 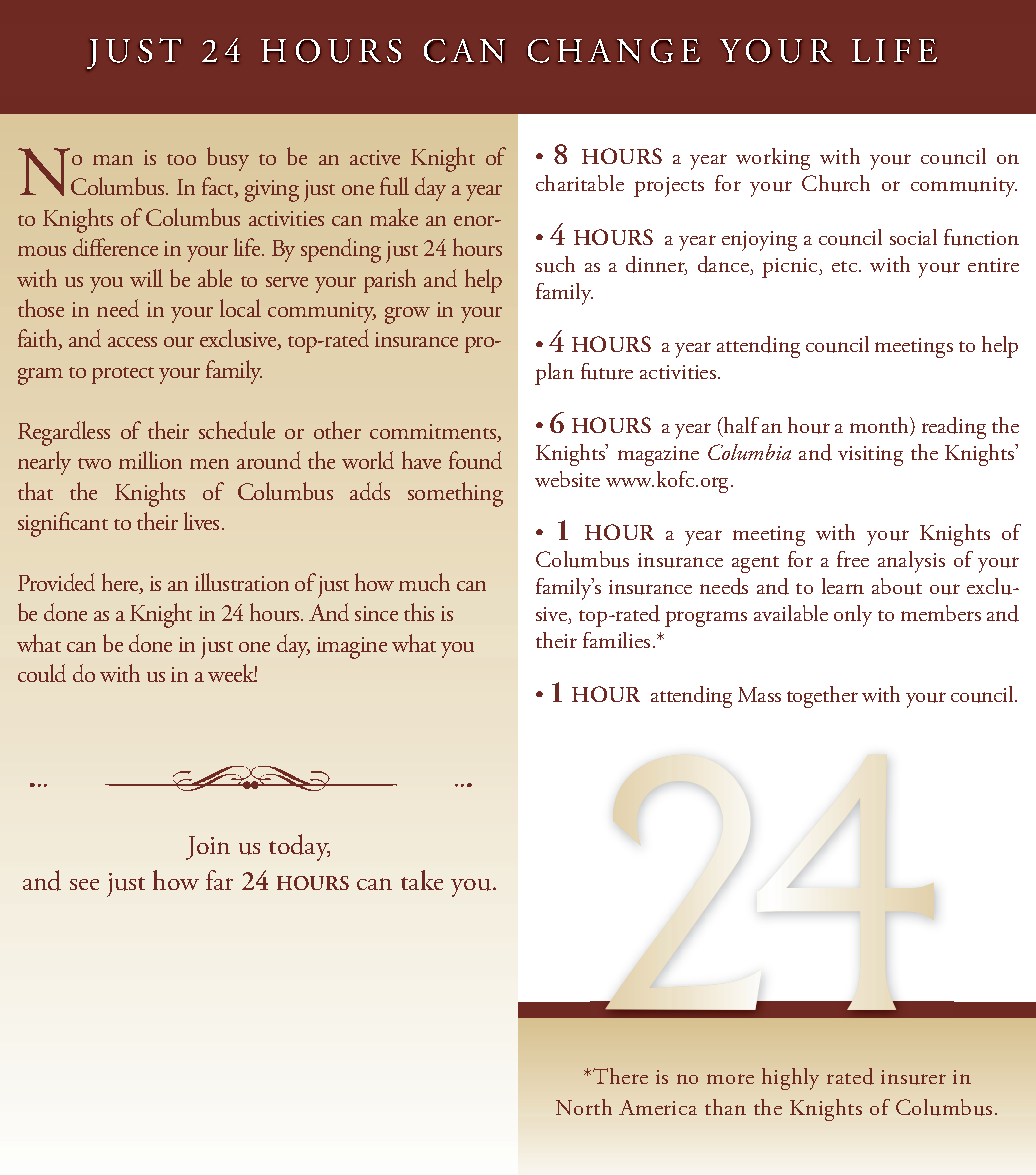 I want to click on full, so click(x=394, y=186).
